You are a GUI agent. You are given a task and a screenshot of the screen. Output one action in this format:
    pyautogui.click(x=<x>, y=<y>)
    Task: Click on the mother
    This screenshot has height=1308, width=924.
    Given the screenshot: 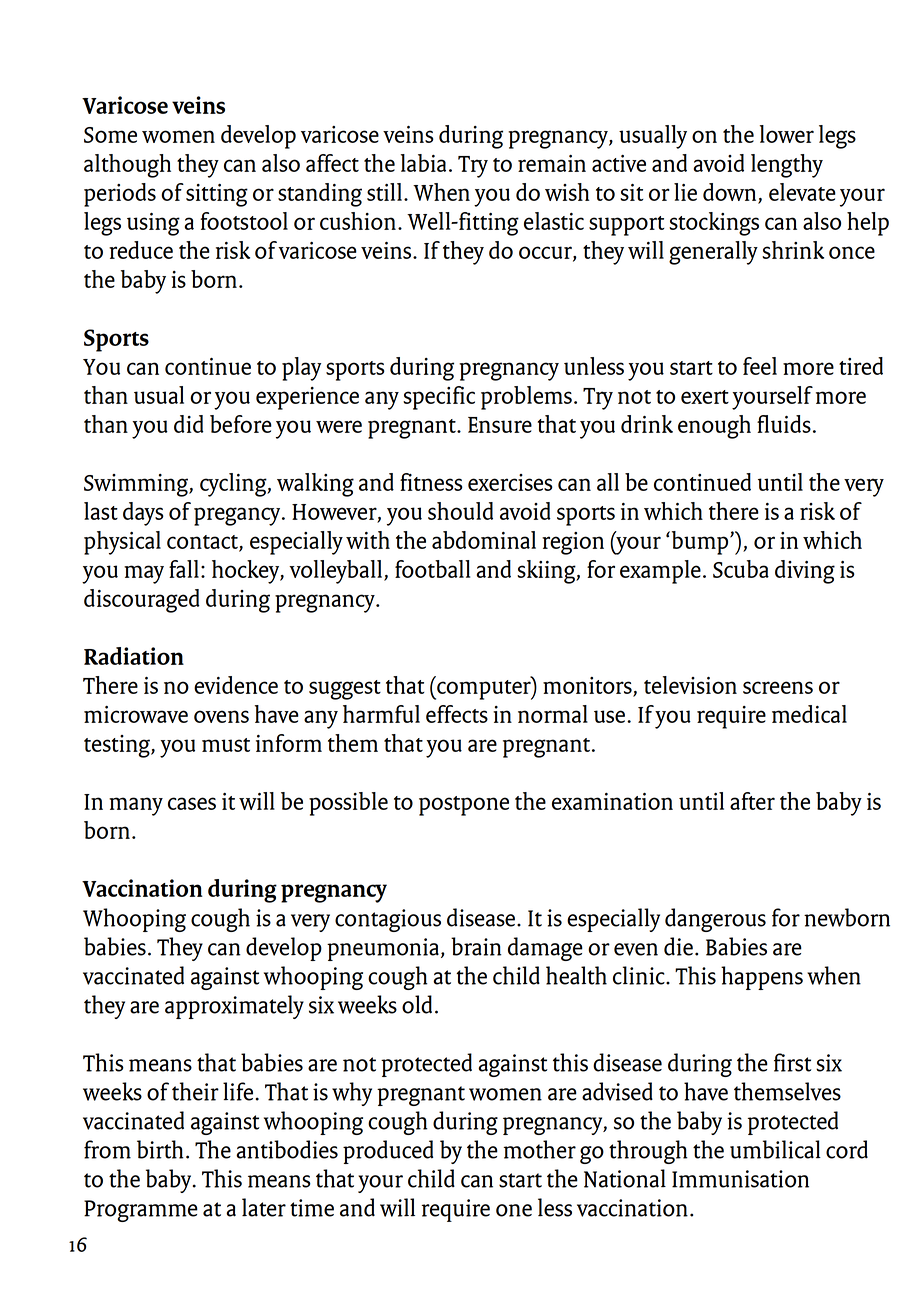 What is the action you would take?
    pyautogui.click(x=539, y=1149)
